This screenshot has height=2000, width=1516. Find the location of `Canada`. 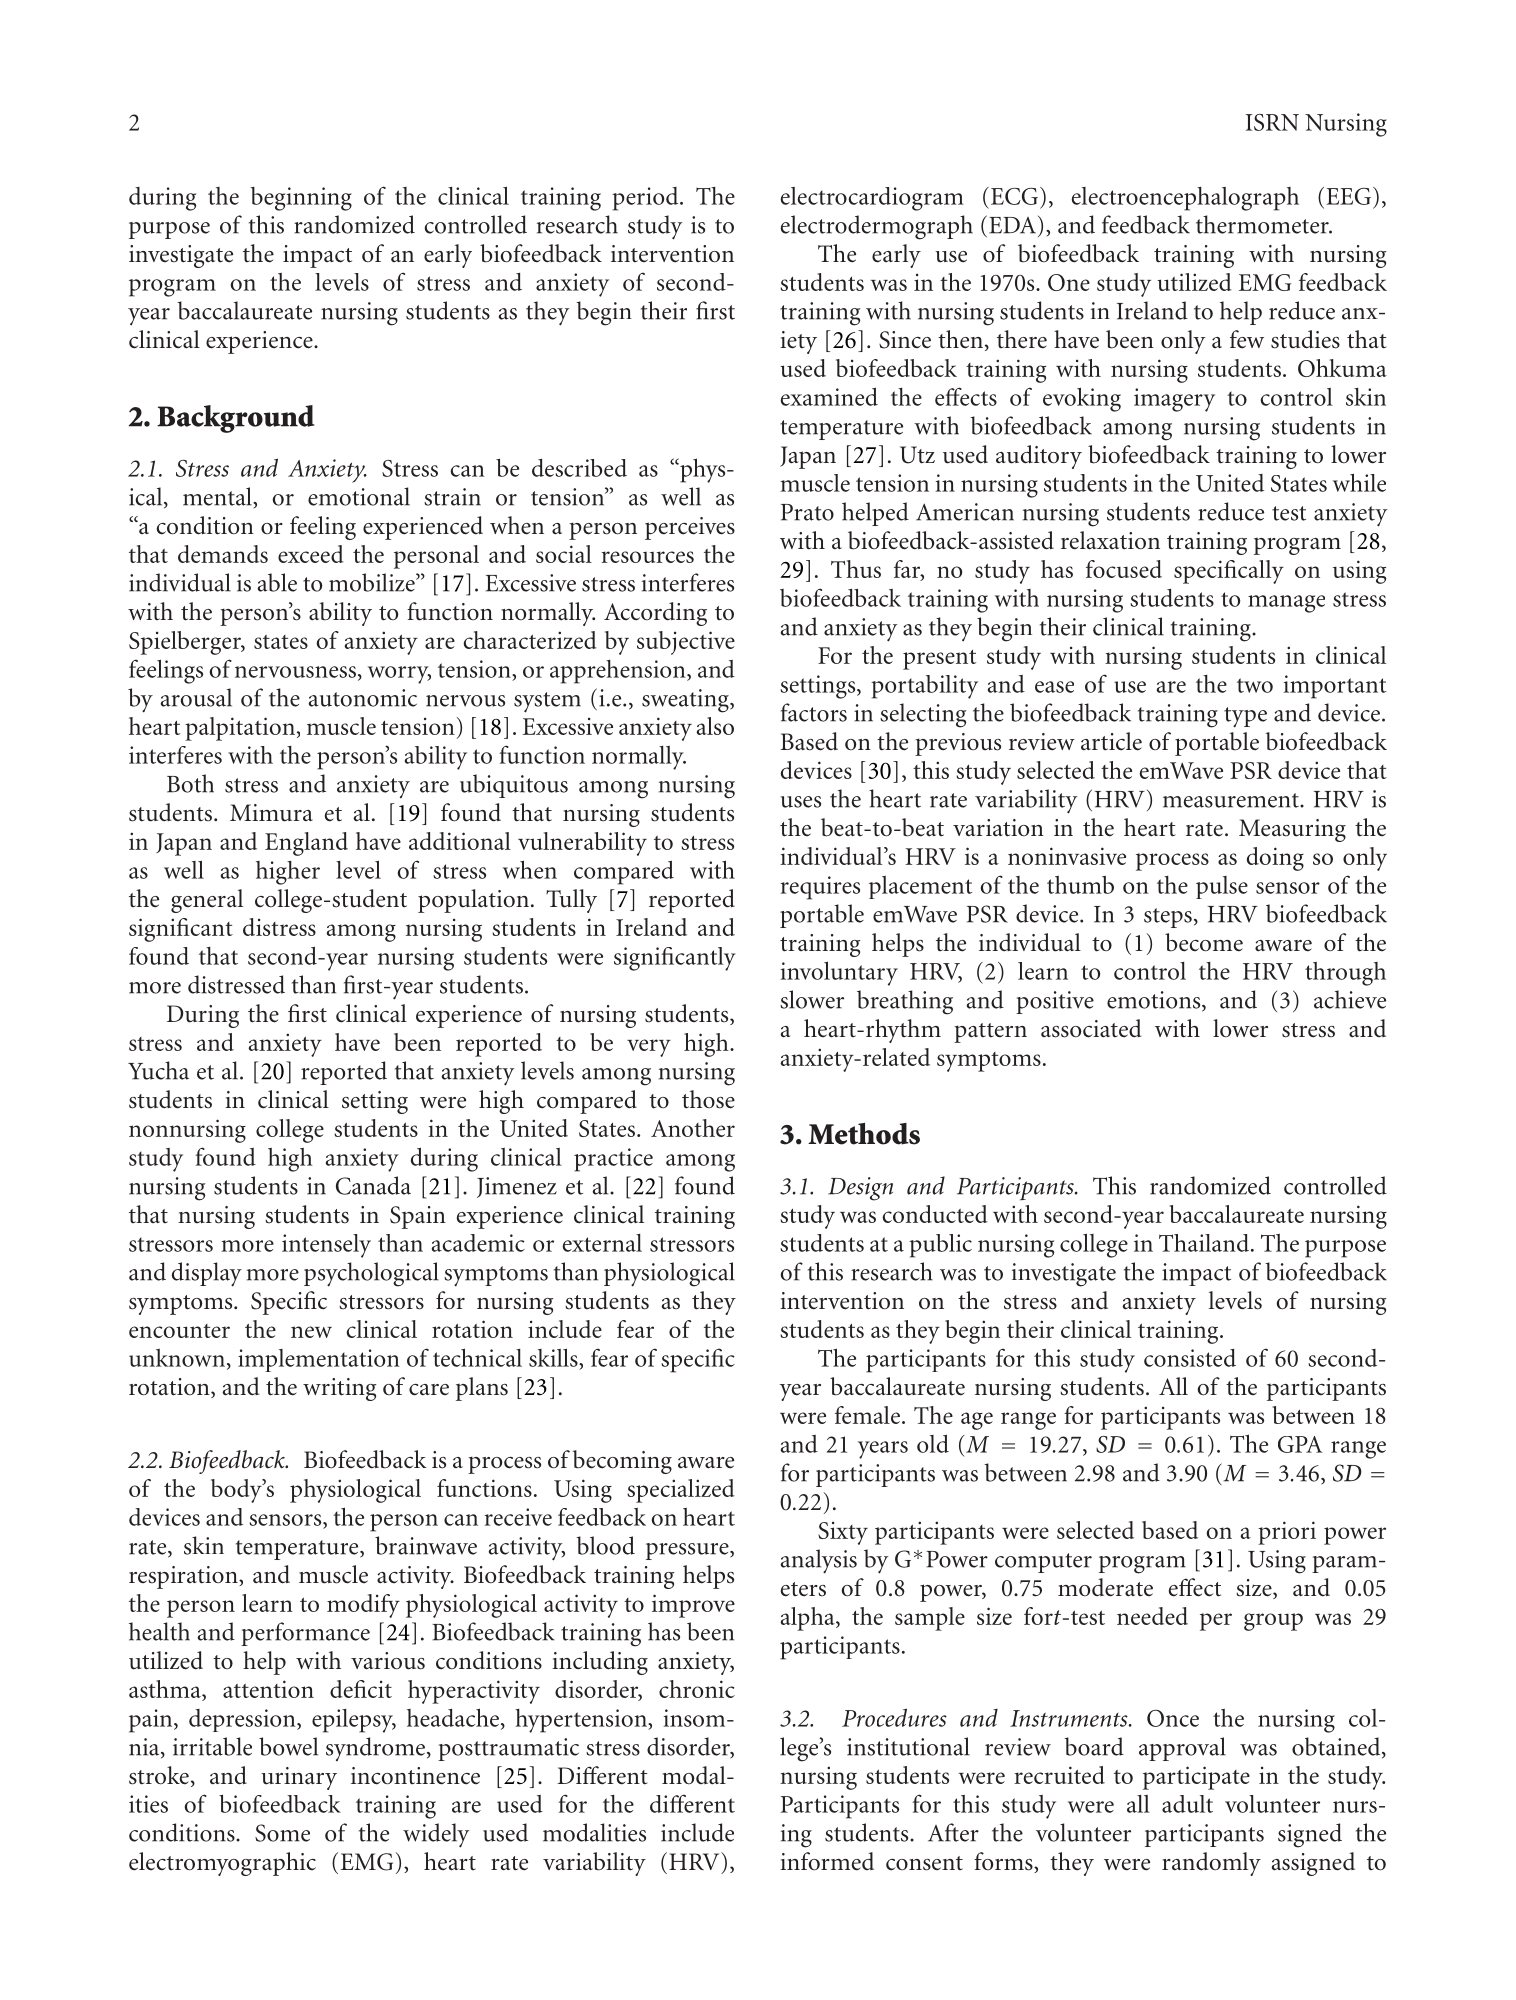

Canada is located at coordinates (373, 1185).
